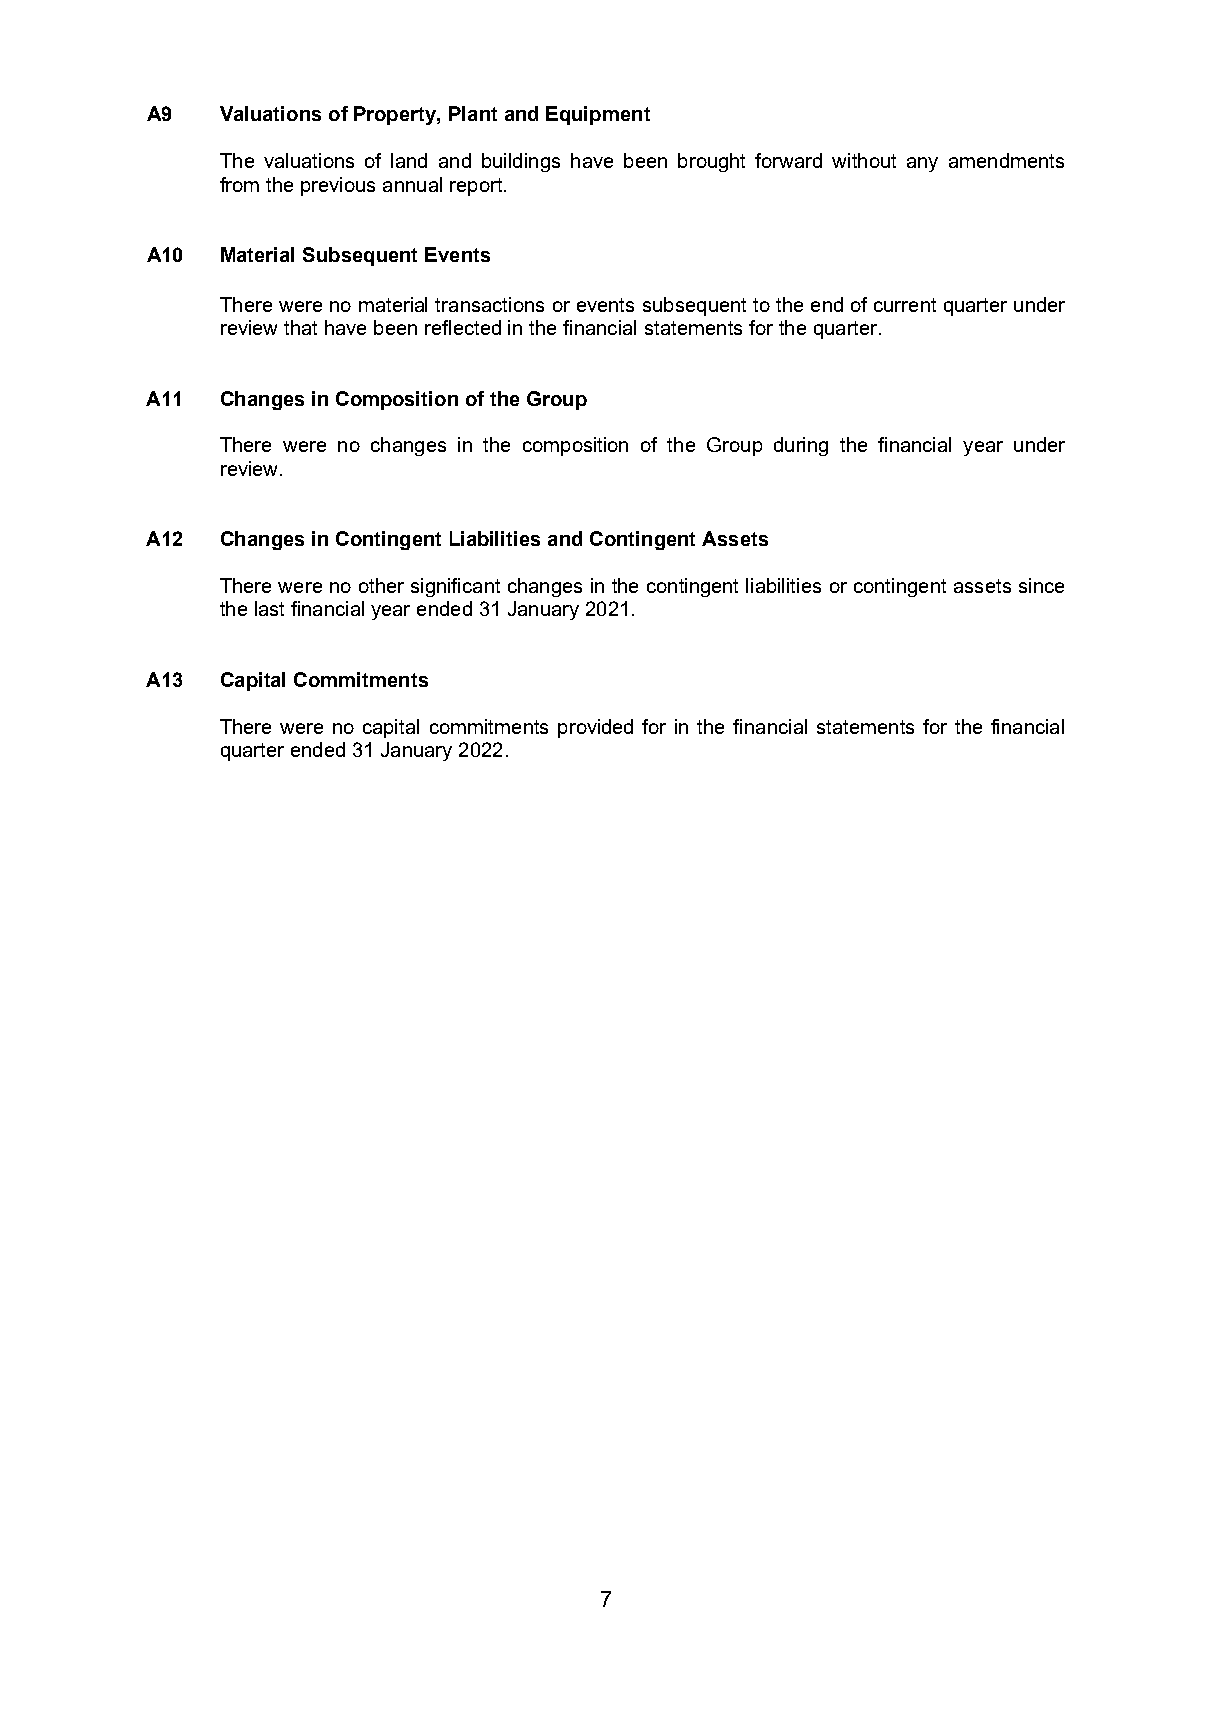 The width and height of the document is (1212, 1714). I want to click on since, so click(1041, 585).
